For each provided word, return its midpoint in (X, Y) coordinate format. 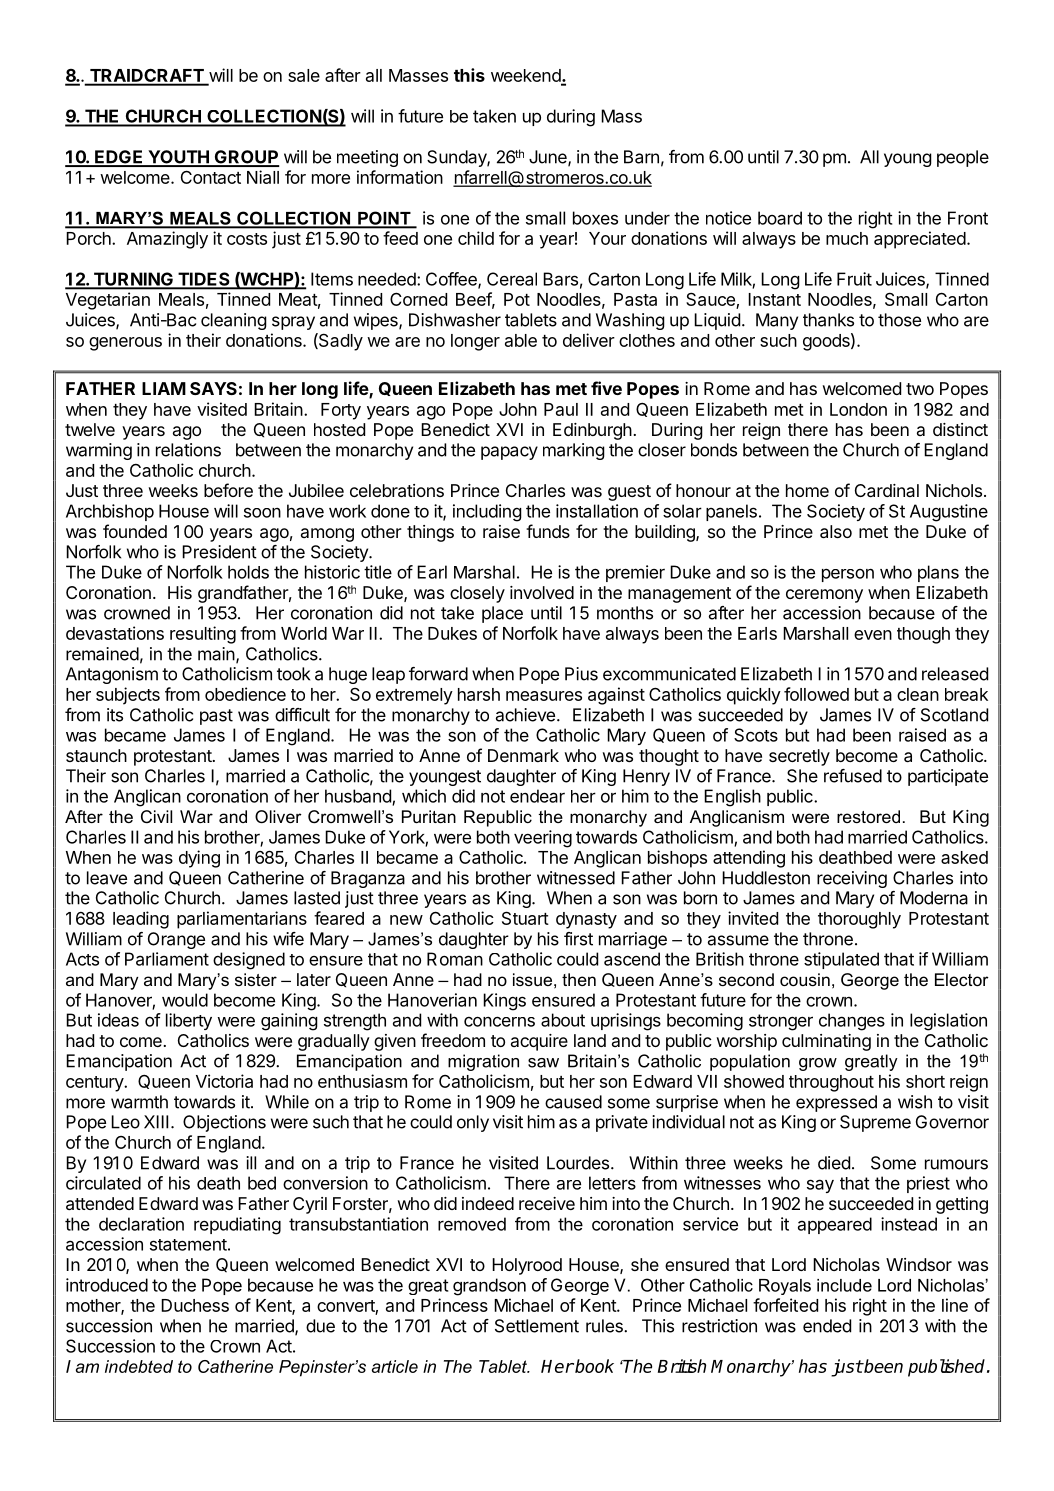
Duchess (195, 1305)
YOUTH (178, 158)
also (836, 531)
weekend (526, 77)
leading (141, 920)
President (219, 552)
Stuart (525, 918)
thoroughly (859, 920)
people (963, 158)
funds (548, 531)
